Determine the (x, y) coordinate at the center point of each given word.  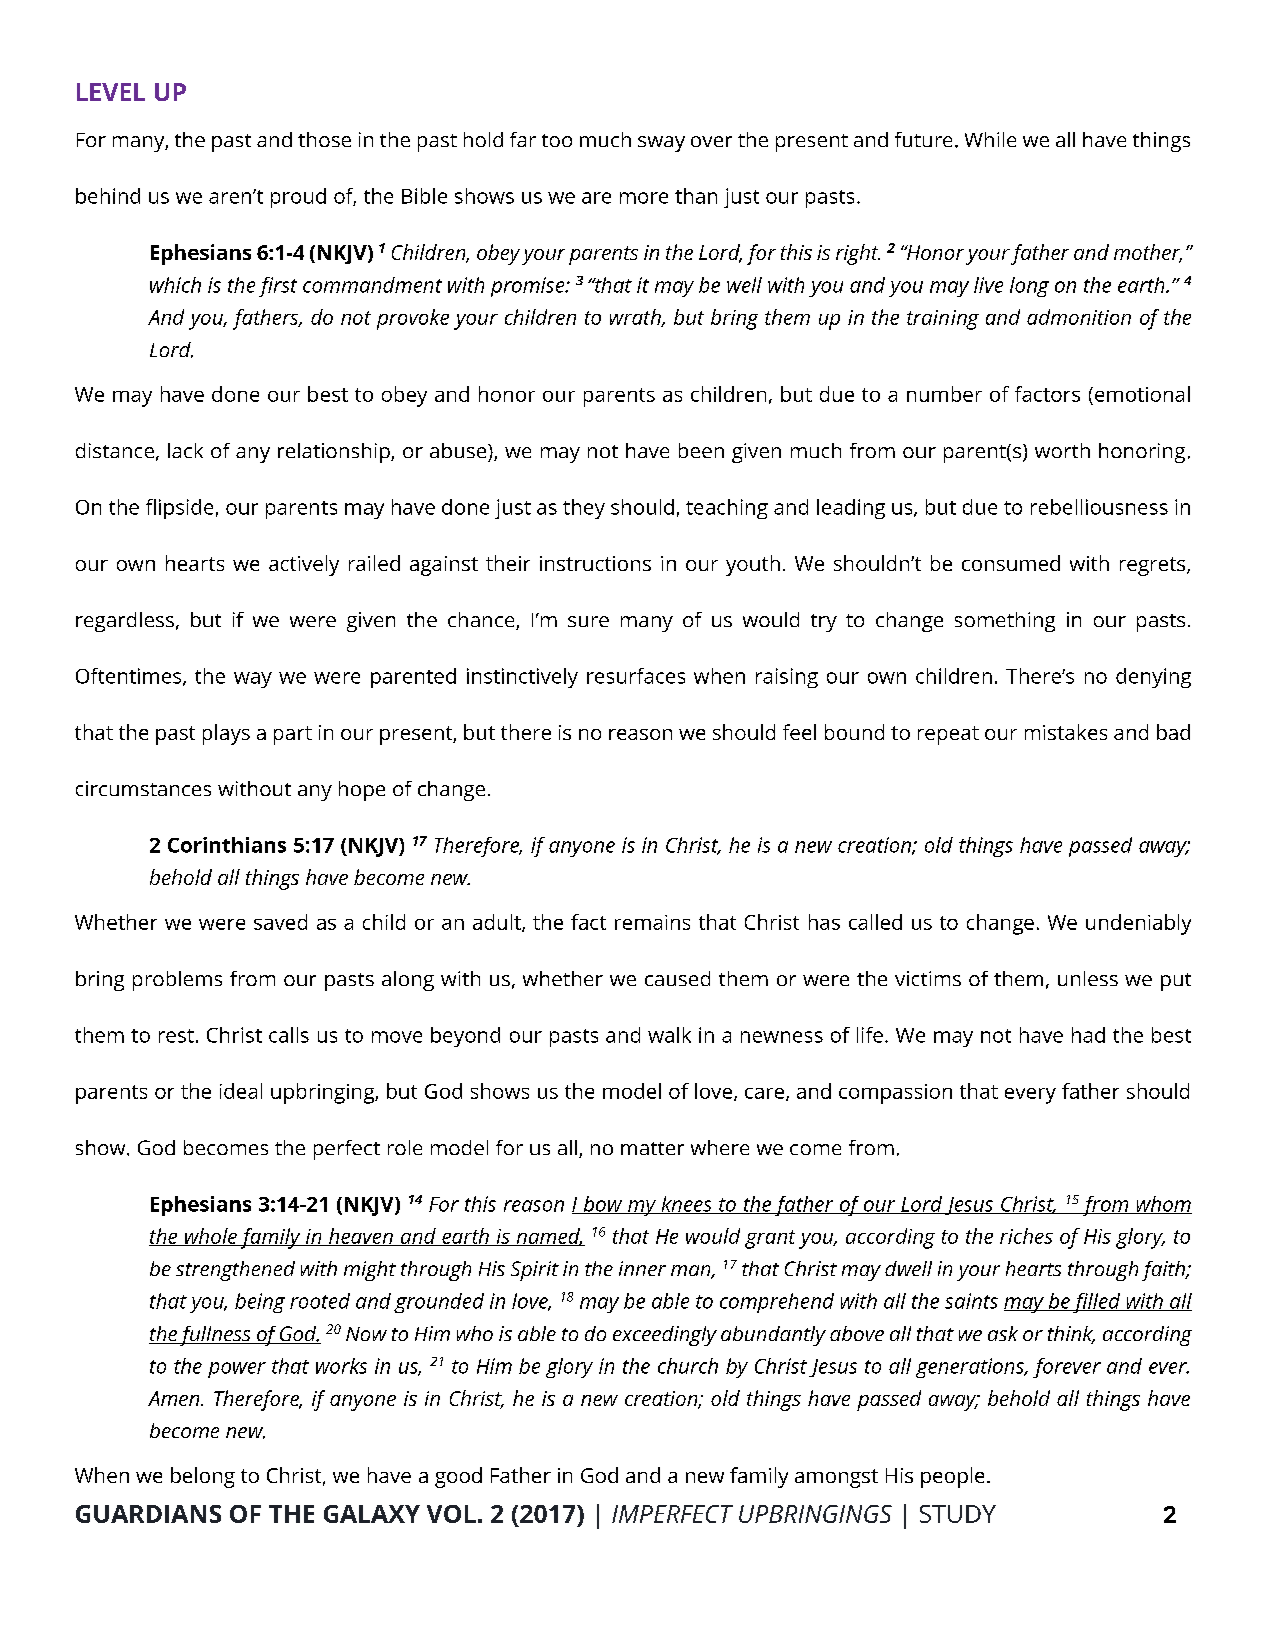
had (1088, 1035)
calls (289, 1035)
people (952, 1477)
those (324, 139)
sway (661, 144)
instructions (595, 563)
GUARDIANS (148, 1514)
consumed (1011, 563)
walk (669, 1035)
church (688, 1366)
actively (304, 565)
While (990, 139)
